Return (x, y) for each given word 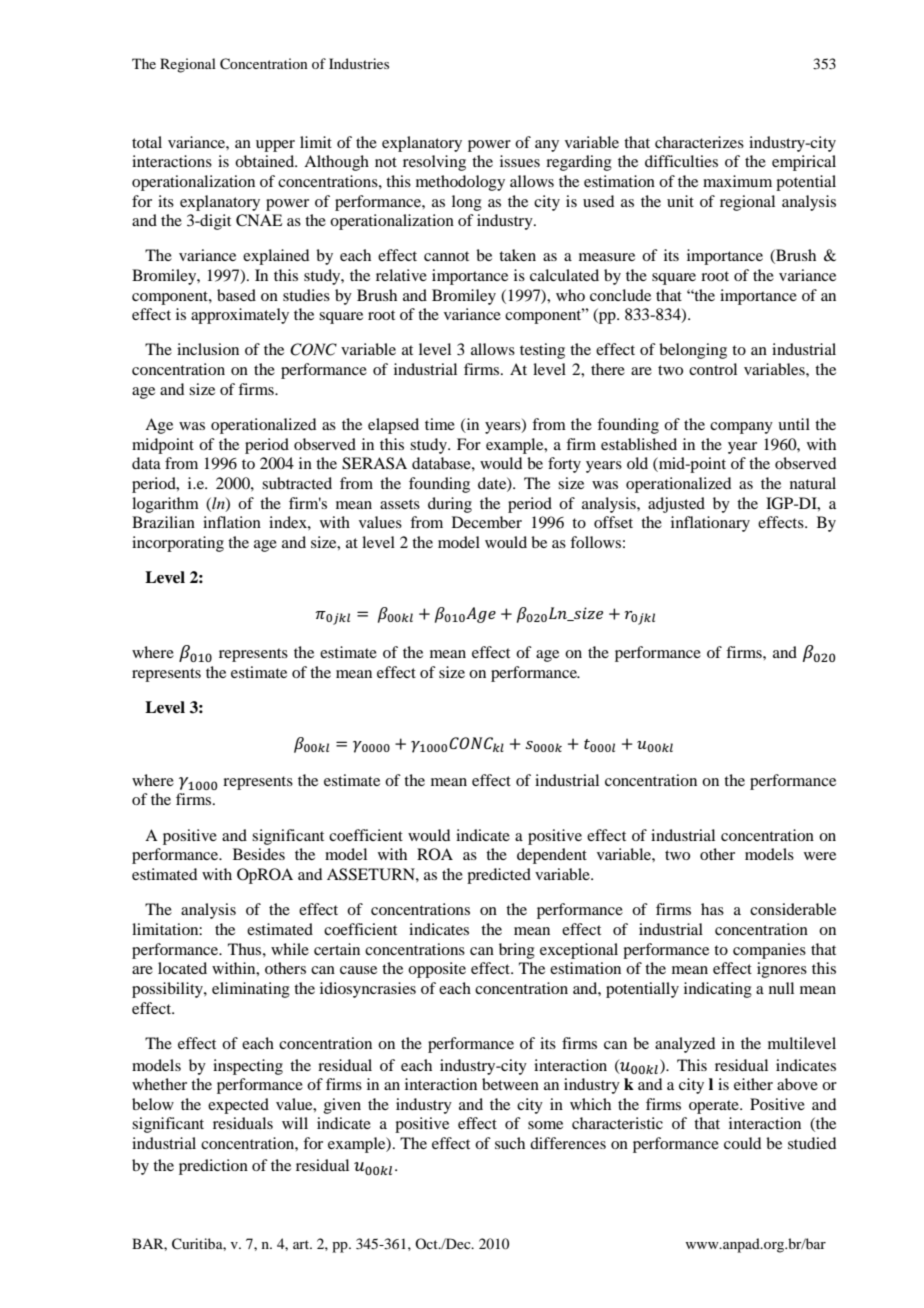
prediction (213, 1167)
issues (520, 161)
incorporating (178, 544)
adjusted (676, 505)
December (487, 522)
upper (275, 146)
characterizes (699, 142)
